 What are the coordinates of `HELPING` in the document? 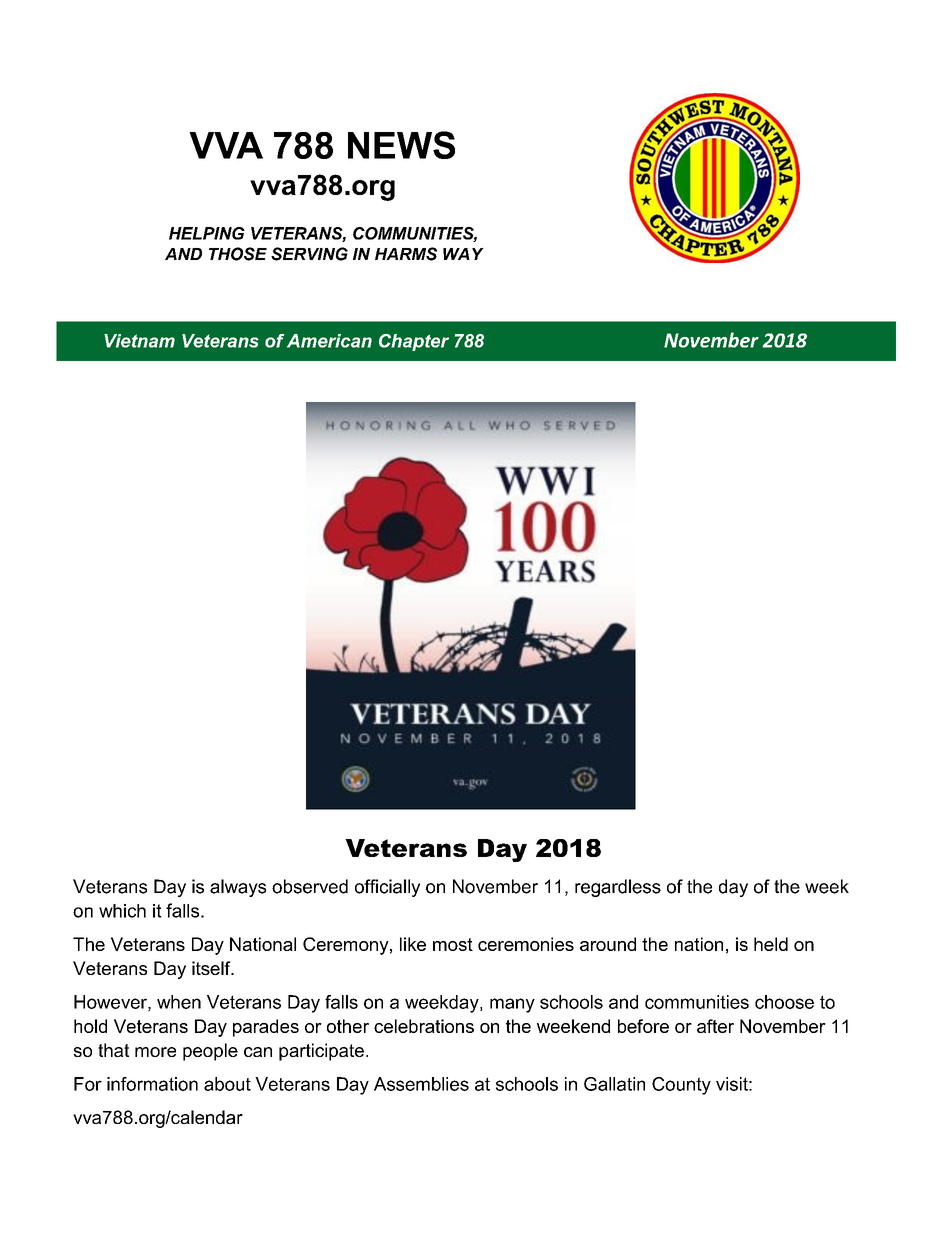 It's located at (207, 233).
